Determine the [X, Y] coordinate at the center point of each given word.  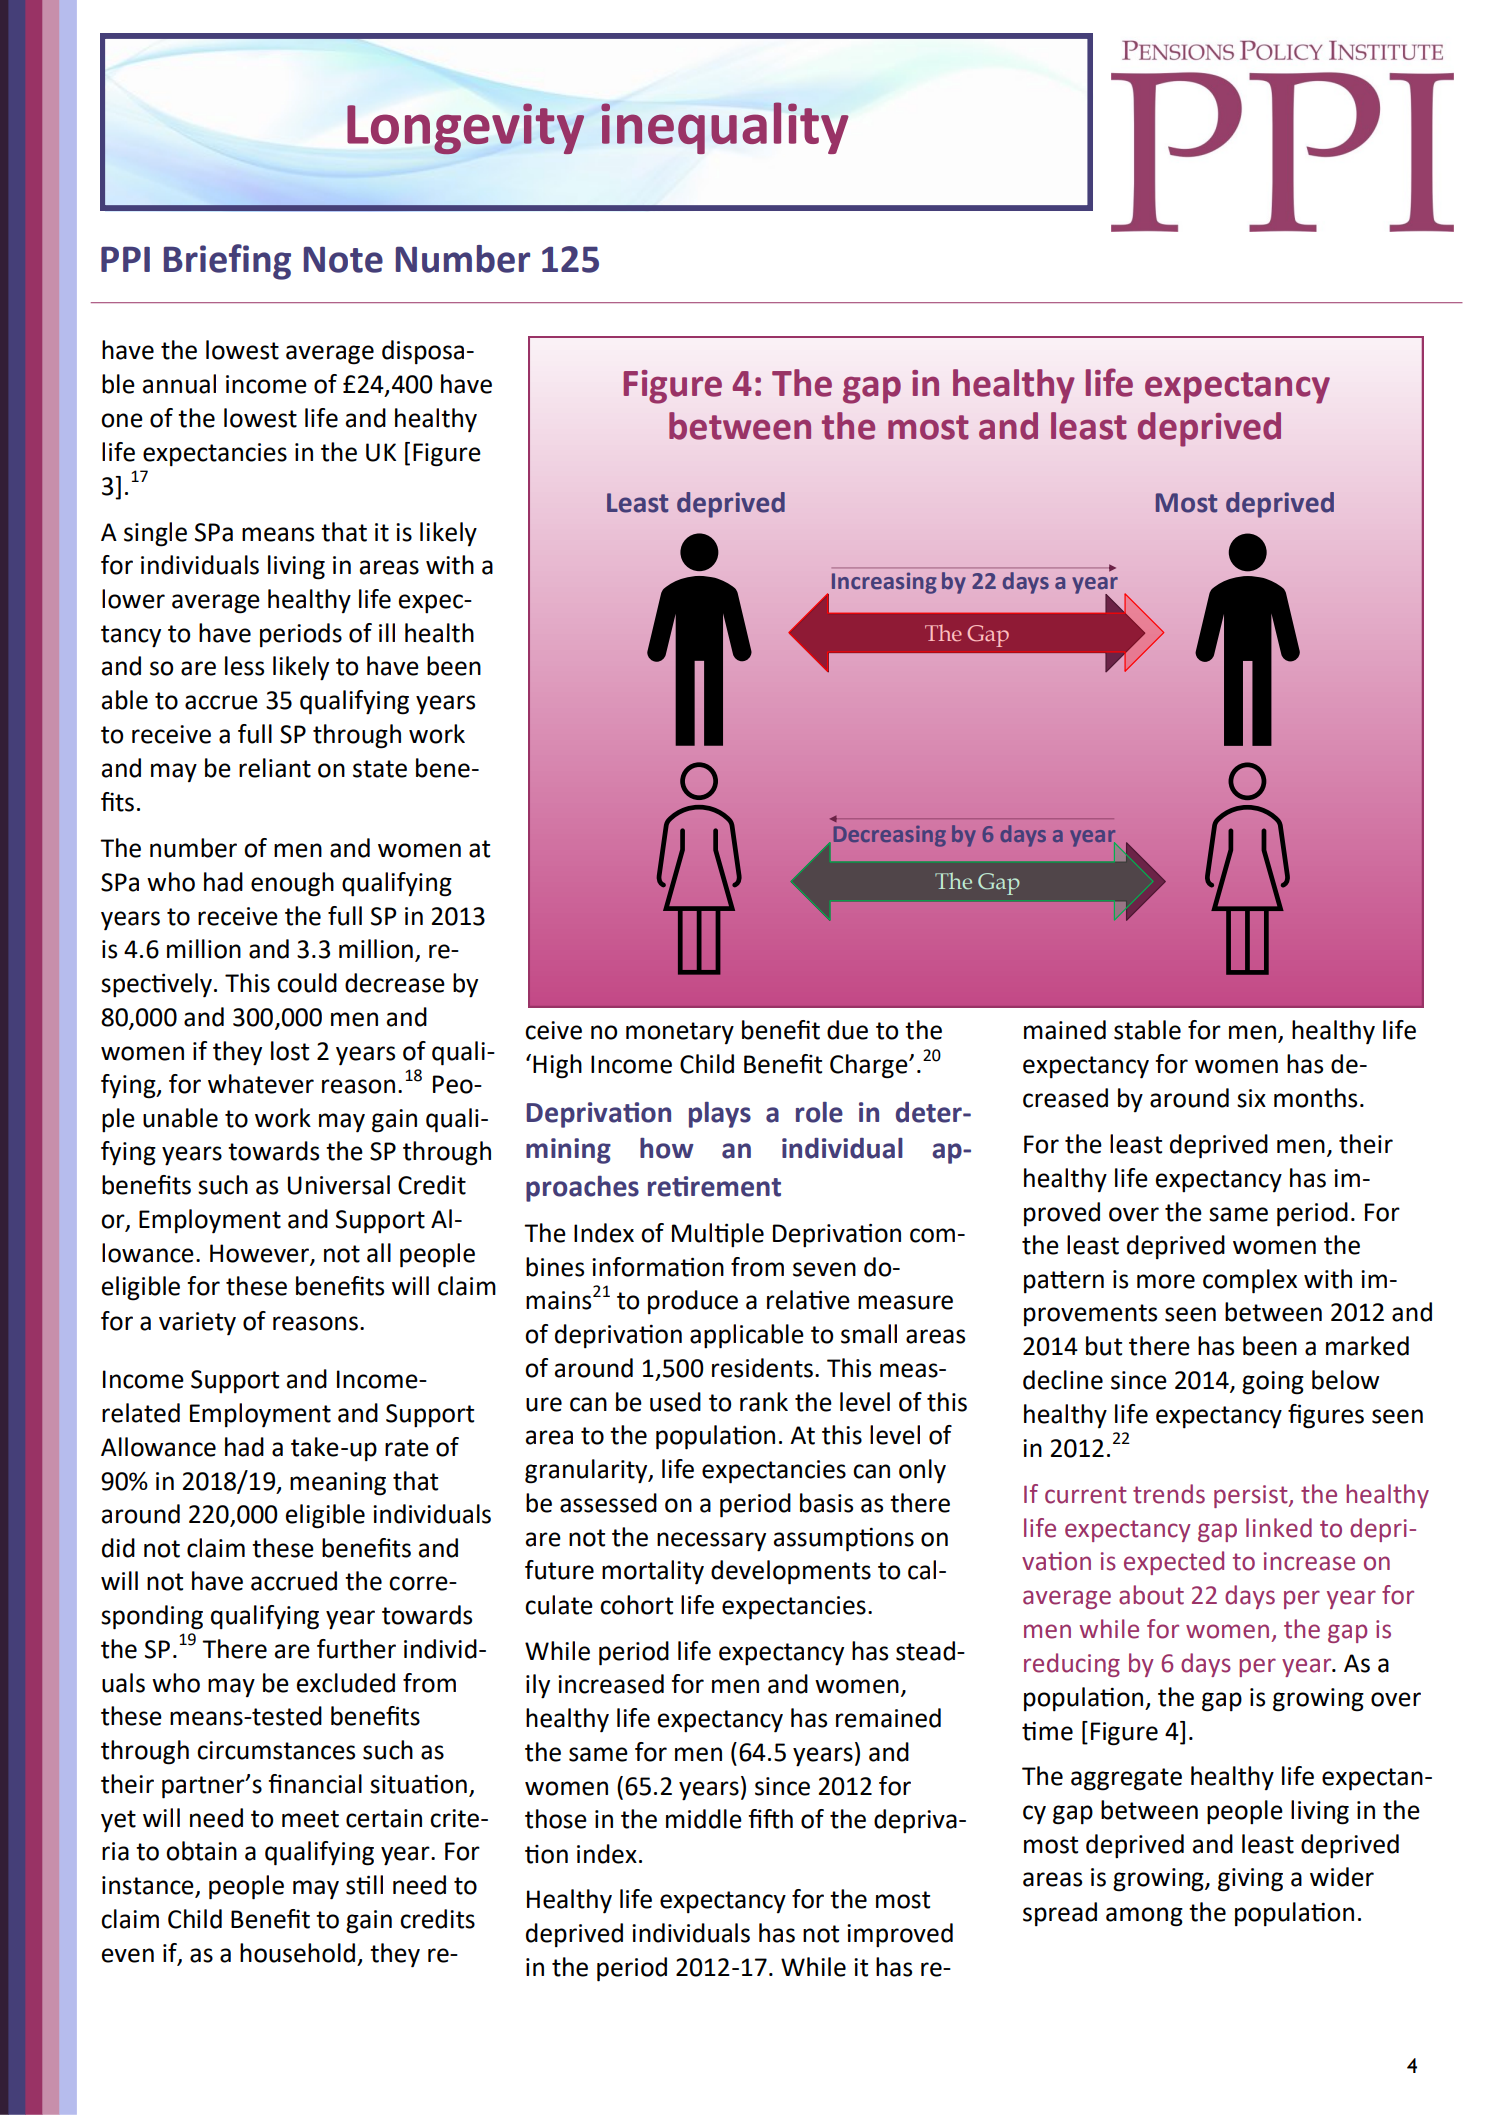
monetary [680, 1033]
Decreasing [890, 836]
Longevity [465, 128]
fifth [770, 1819]
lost [290, 1051]
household [297, 1953]
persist [1252, 1496]
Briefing [227, 262]
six [1251, 1098]
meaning [338, 1484]
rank [764, 1402]
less [244, 666]
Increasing [884, 583]
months [1315, 1098]
